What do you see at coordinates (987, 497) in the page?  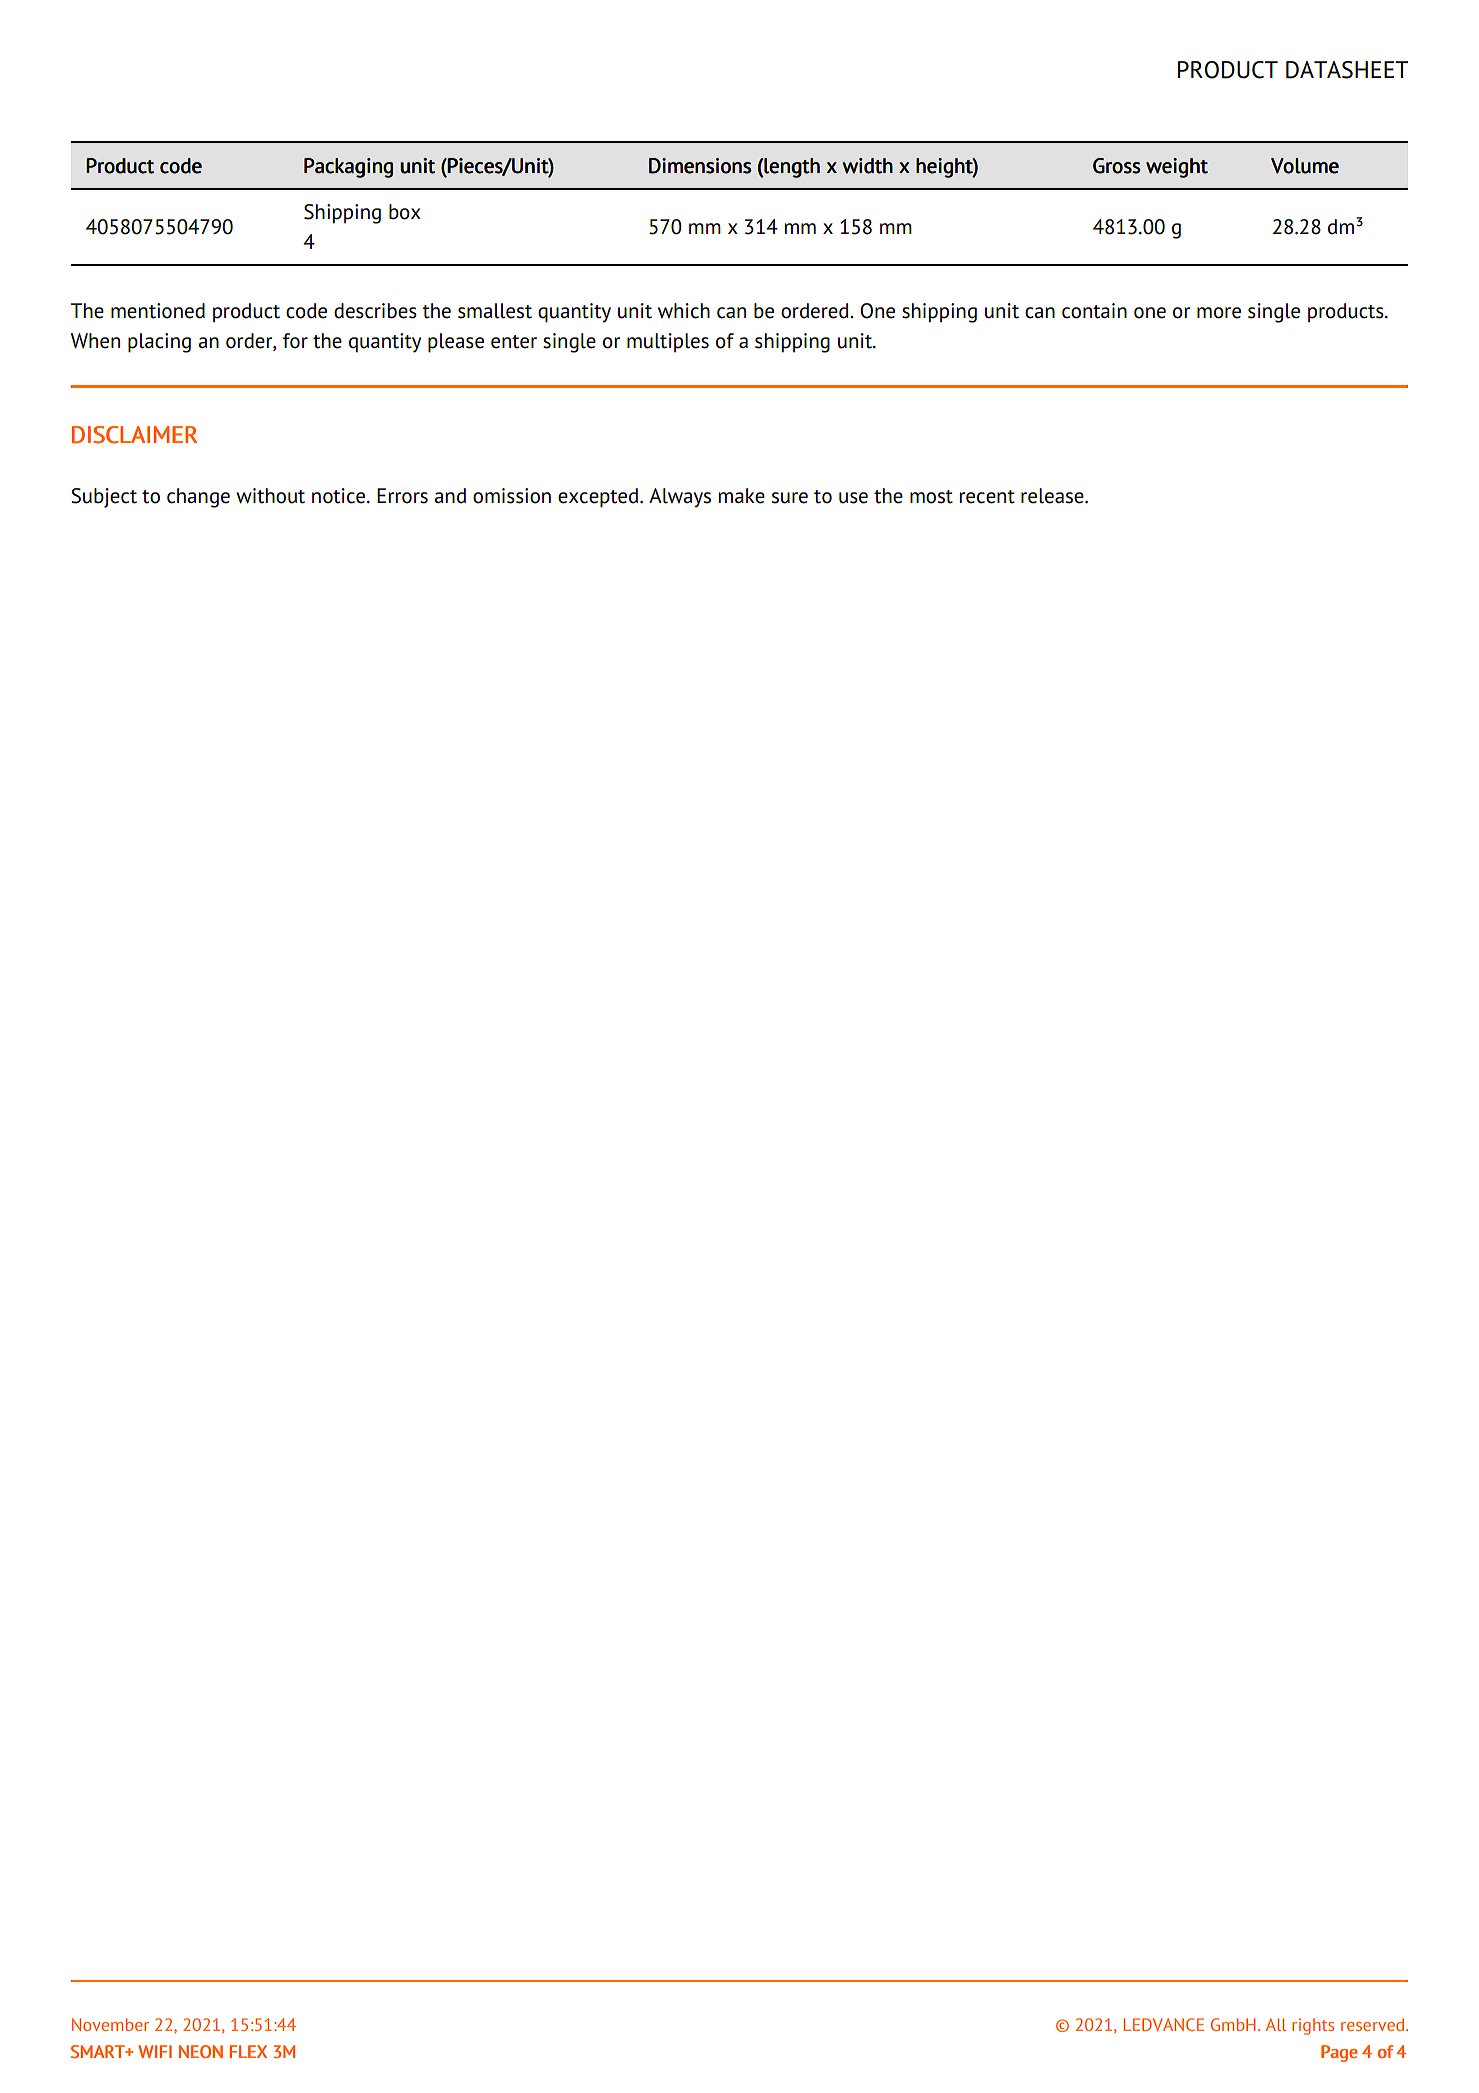 I see `recent` at bounding box center [987, 497].
